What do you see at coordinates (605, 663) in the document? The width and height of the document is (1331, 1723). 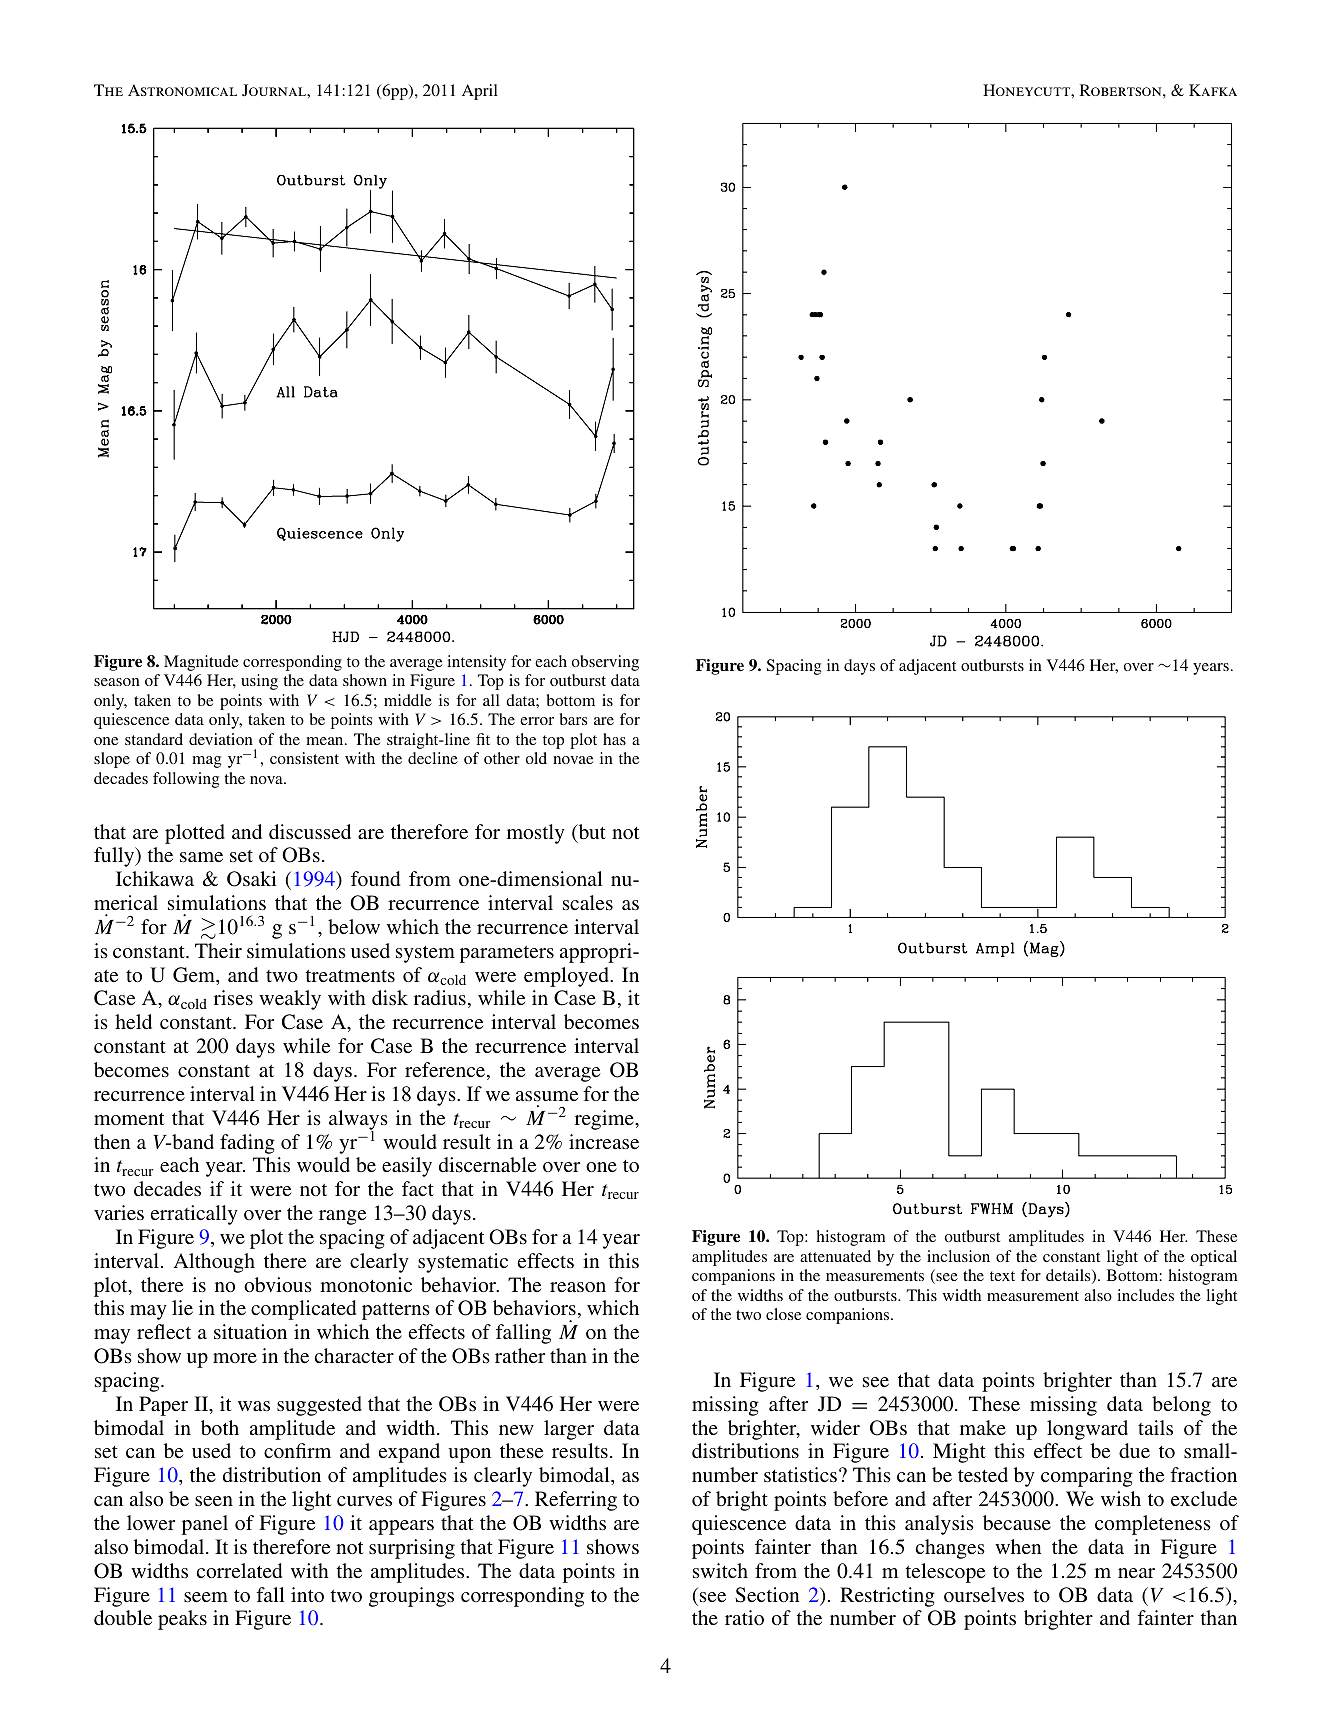 I see `observing` at bounding box center [605, 663].
